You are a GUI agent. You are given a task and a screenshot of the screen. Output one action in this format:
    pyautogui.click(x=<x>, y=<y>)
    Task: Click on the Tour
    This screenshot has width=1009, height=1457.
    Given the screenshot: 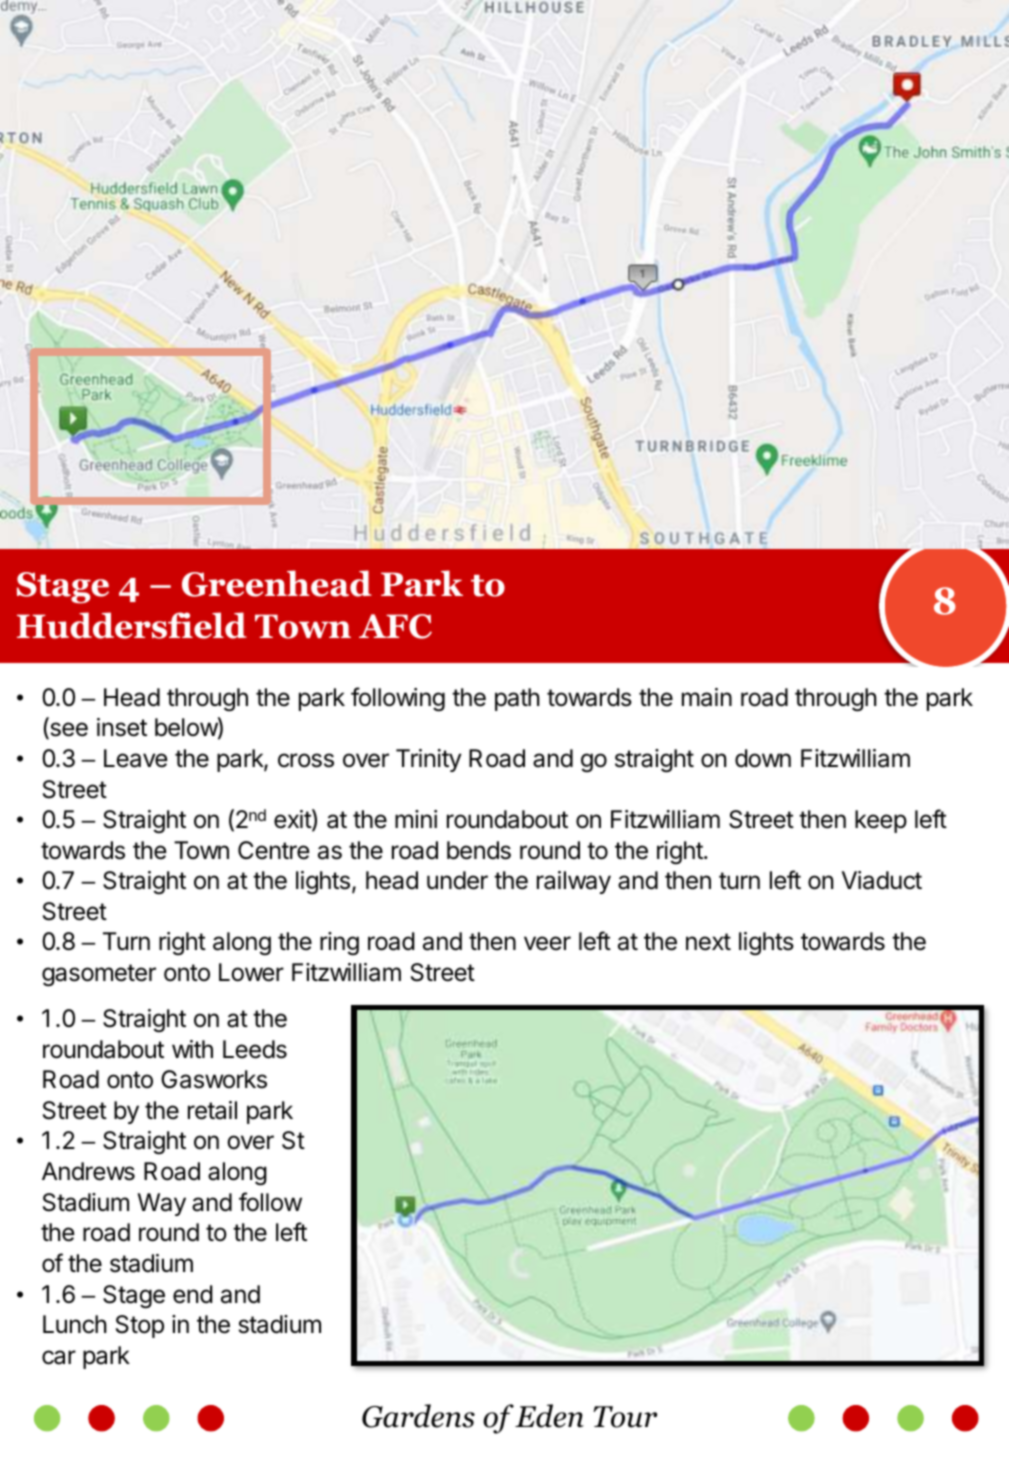 What is the action you would take?
    pyautogui.click(x=625, y=1417)
